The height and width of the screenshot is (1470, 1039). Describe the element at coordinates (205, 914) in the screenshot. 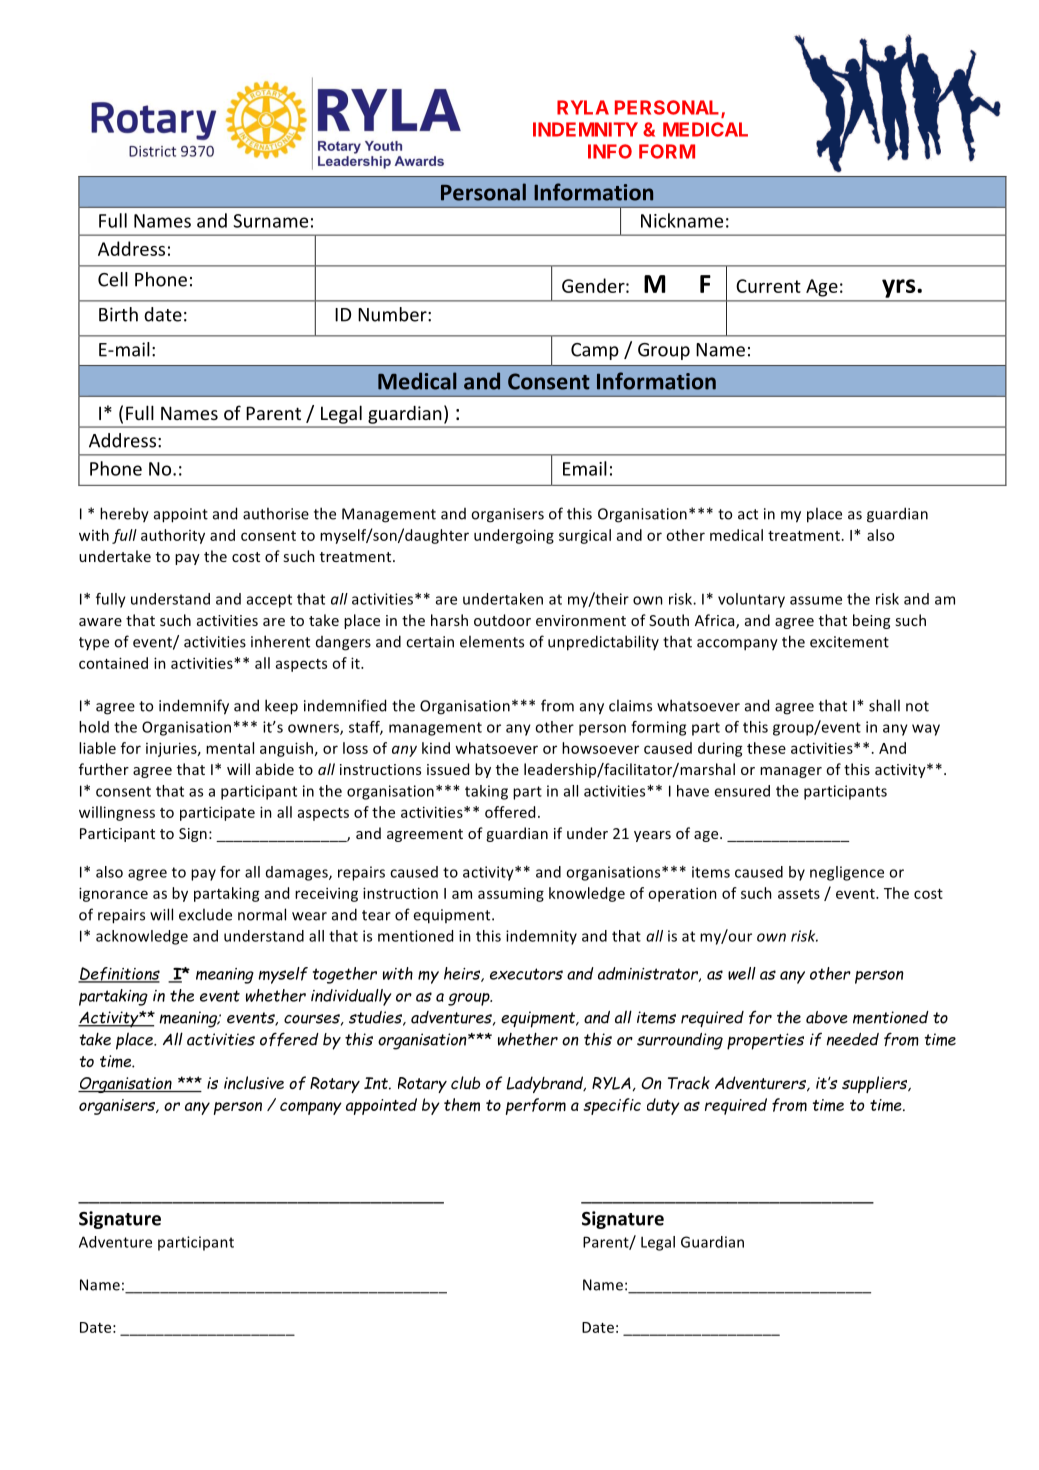

I see `exclude` at that location.
